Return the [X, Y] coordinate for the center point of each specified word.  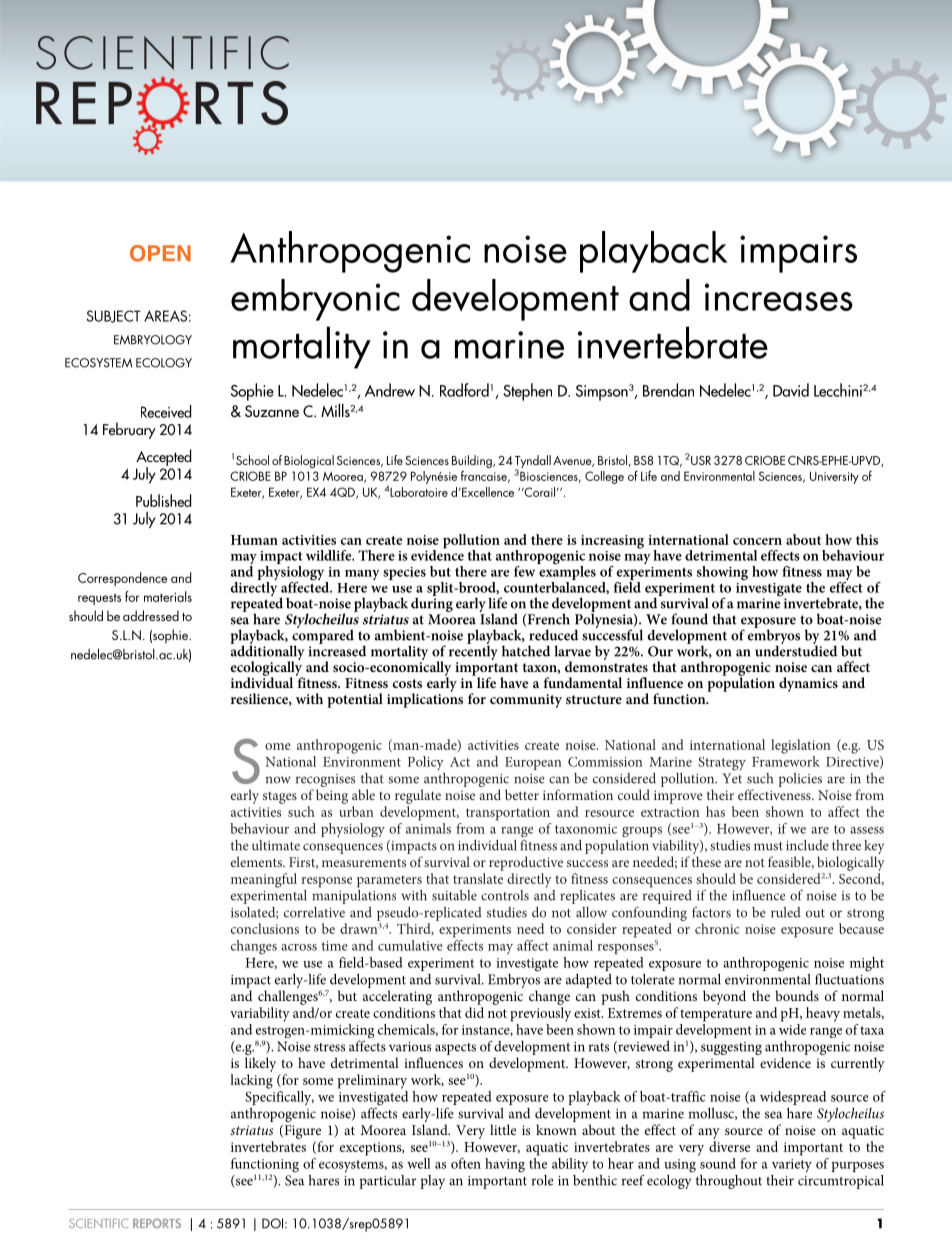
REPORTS [157, 1223]
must [768, 846]
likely [260, 1064]
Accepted [163, 458]
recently [473, 651]
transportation [508, 814]
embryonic [315, 300]
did [474, 1012]
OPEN [160, 253]
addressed [151, 615]
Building [473, 461]
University [834, 477]
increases [779, 297]
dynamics [808, 684]
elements [257, 861]
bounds [797, 995]
